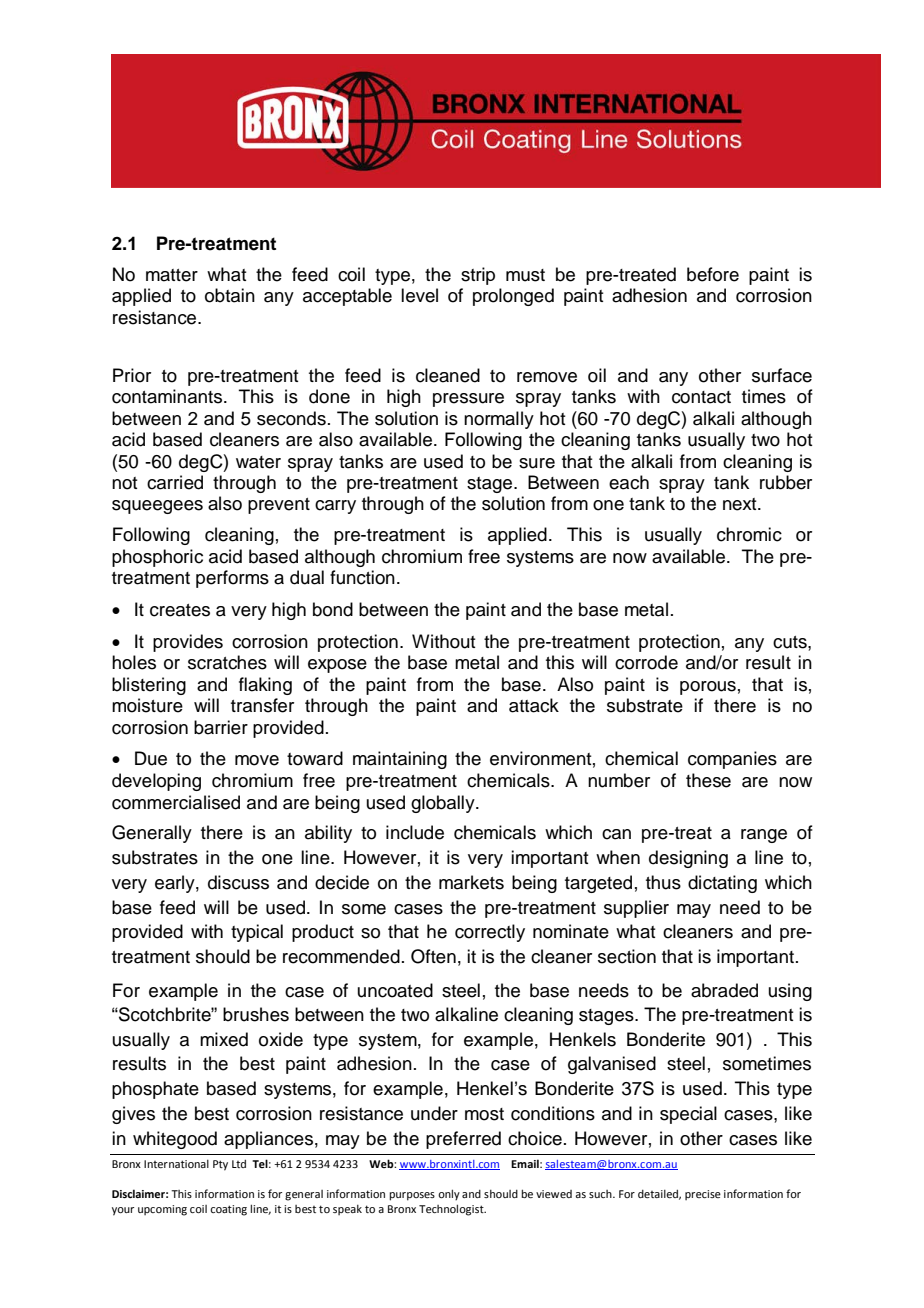  I want to click on companies, so click(732, 760).
